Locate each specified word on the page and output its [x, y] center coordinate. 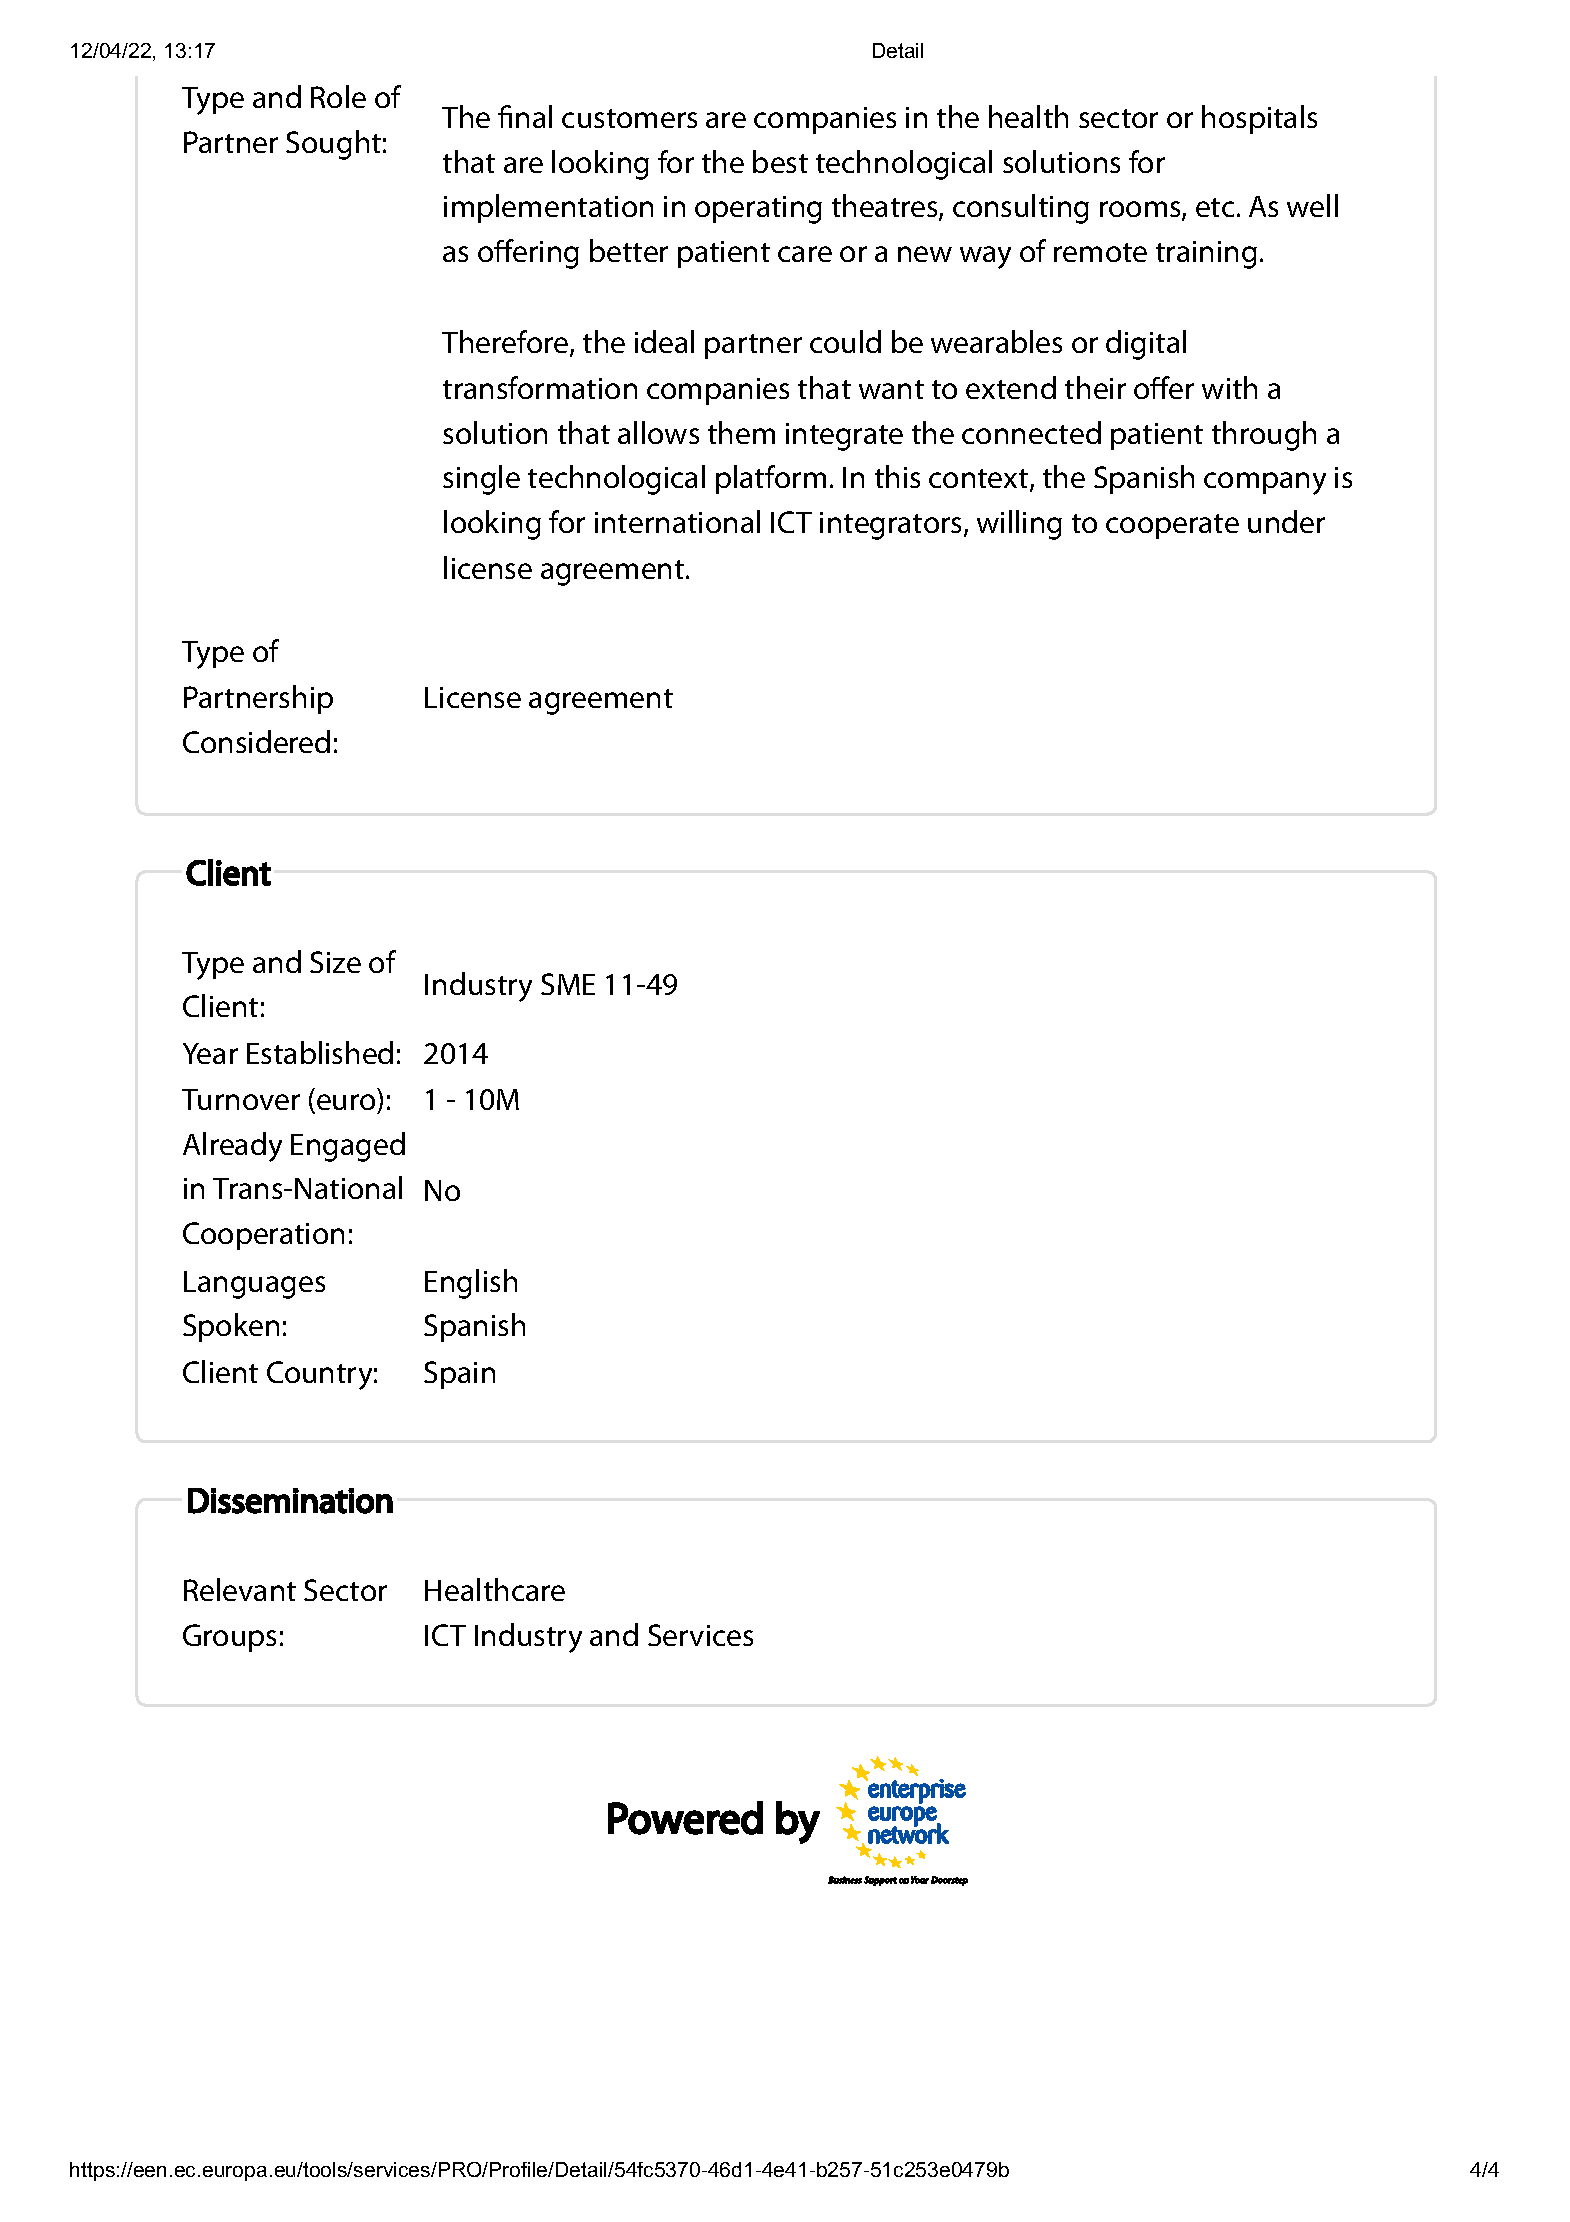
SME [568, 984]
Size [335, 962]
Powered [685, 1818]
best [780, 161]
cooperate [1172, 526]
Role [338, 96]
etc [1215, 207]
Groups [229, 1638]
